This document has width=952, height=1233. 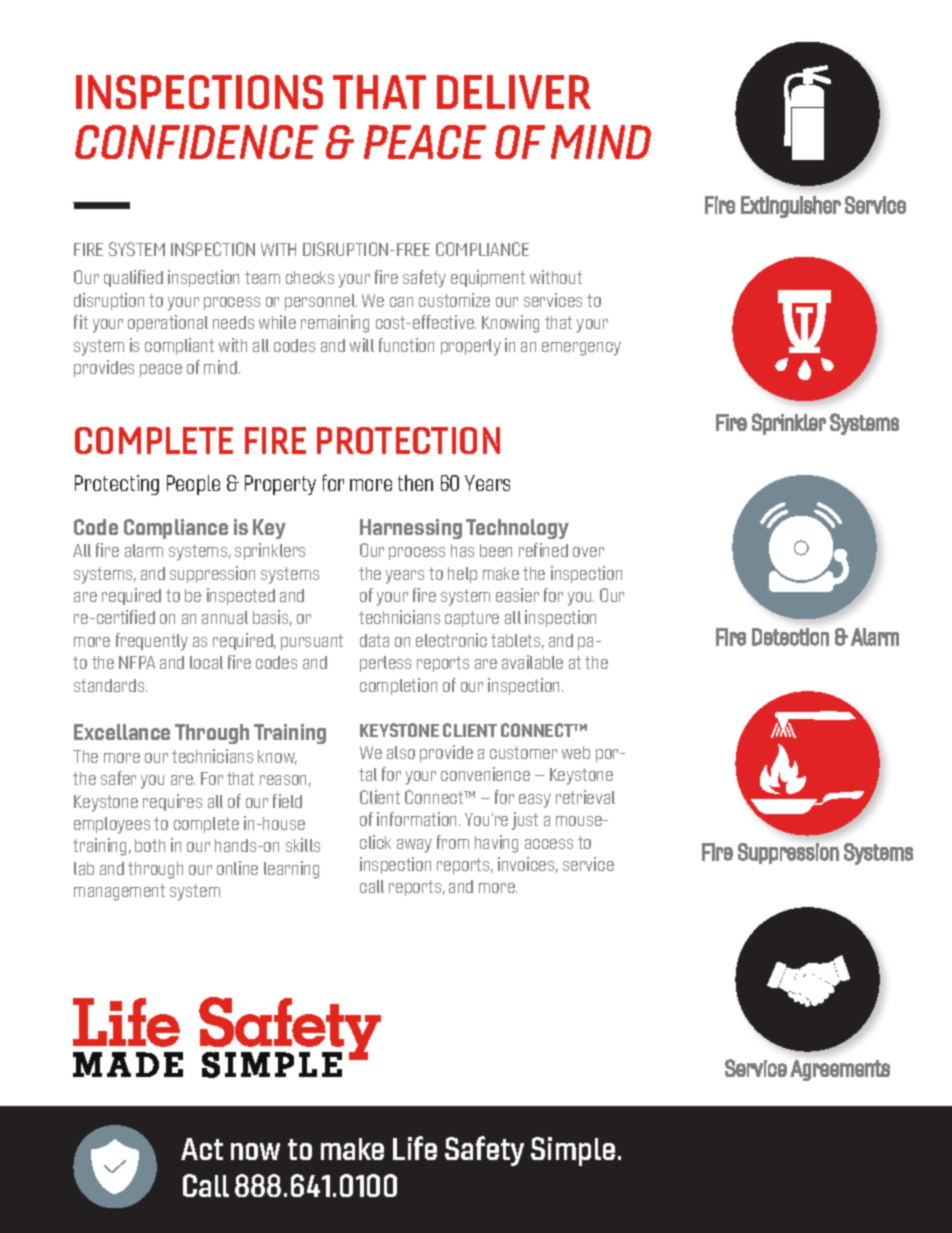 What do you see at coordinates (454, 300) in the document?
I see `customize` at bounding box center [454, 300].
